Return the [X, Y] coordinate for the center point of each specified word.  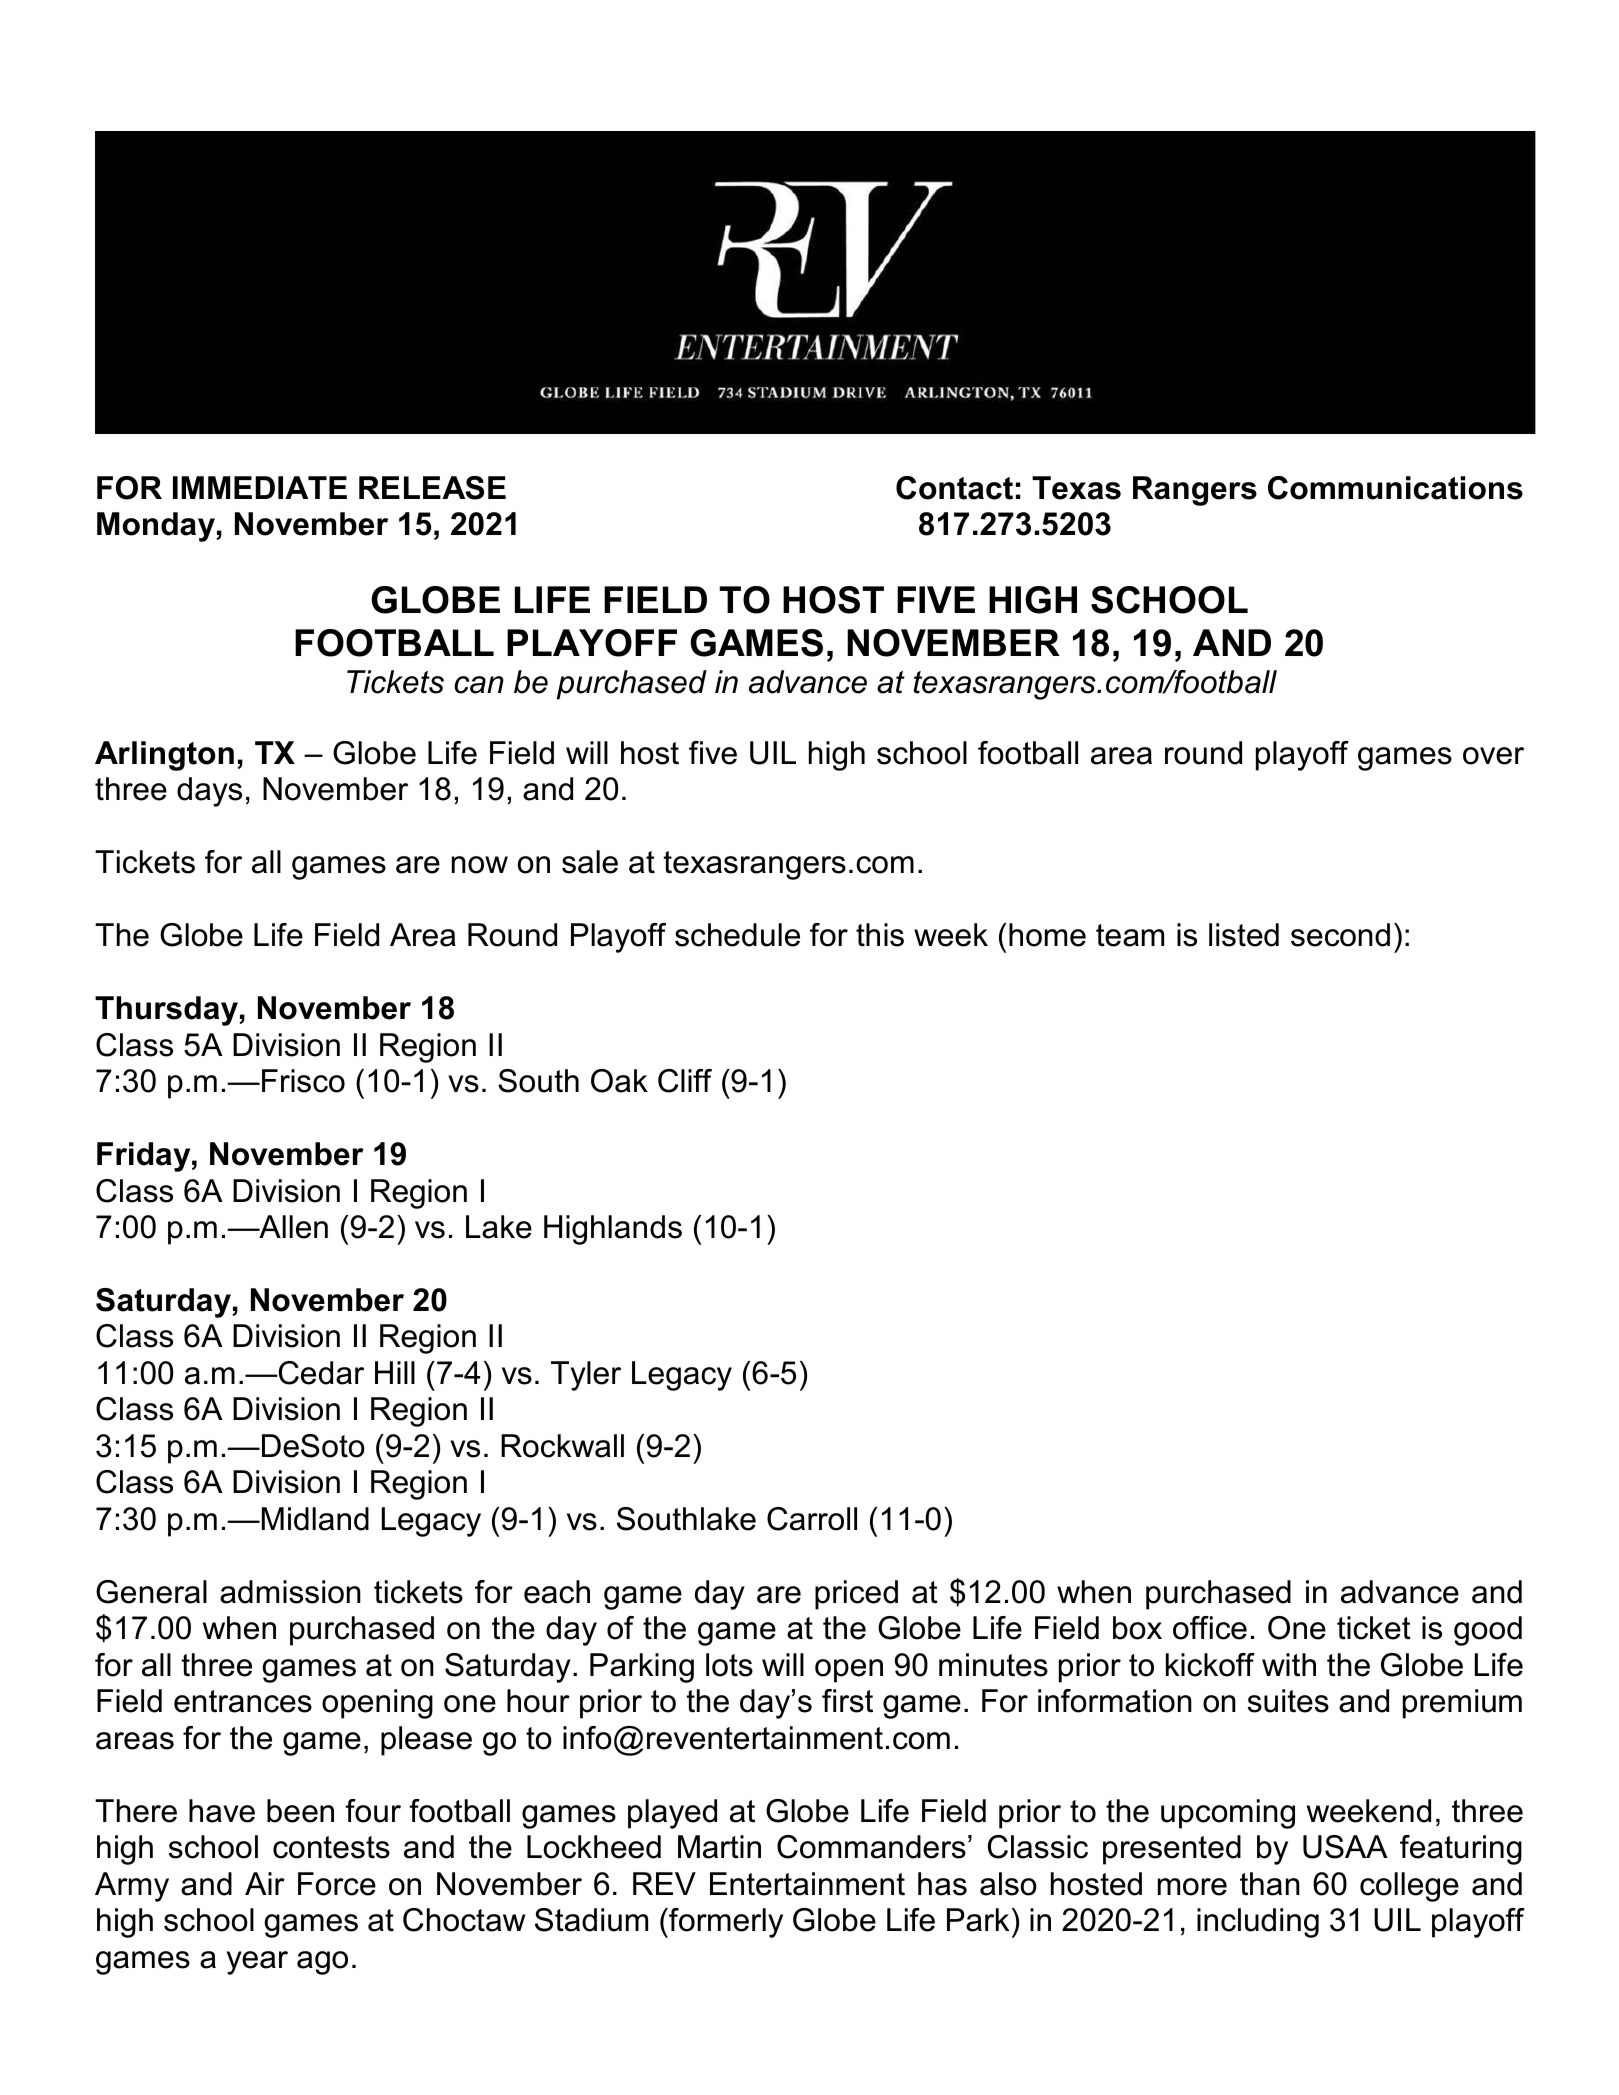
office [1210, 1628]
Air [265, 1883]
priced [856, 1595]
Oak [619, 1081]
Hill [395, 1372]
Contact [954, 488]
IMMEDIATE [260, 487]
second [1340, 935]
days [209, 792]
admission [290, 1592]
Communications [1395, 488]
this [880, 935]
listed [1244, 935]
